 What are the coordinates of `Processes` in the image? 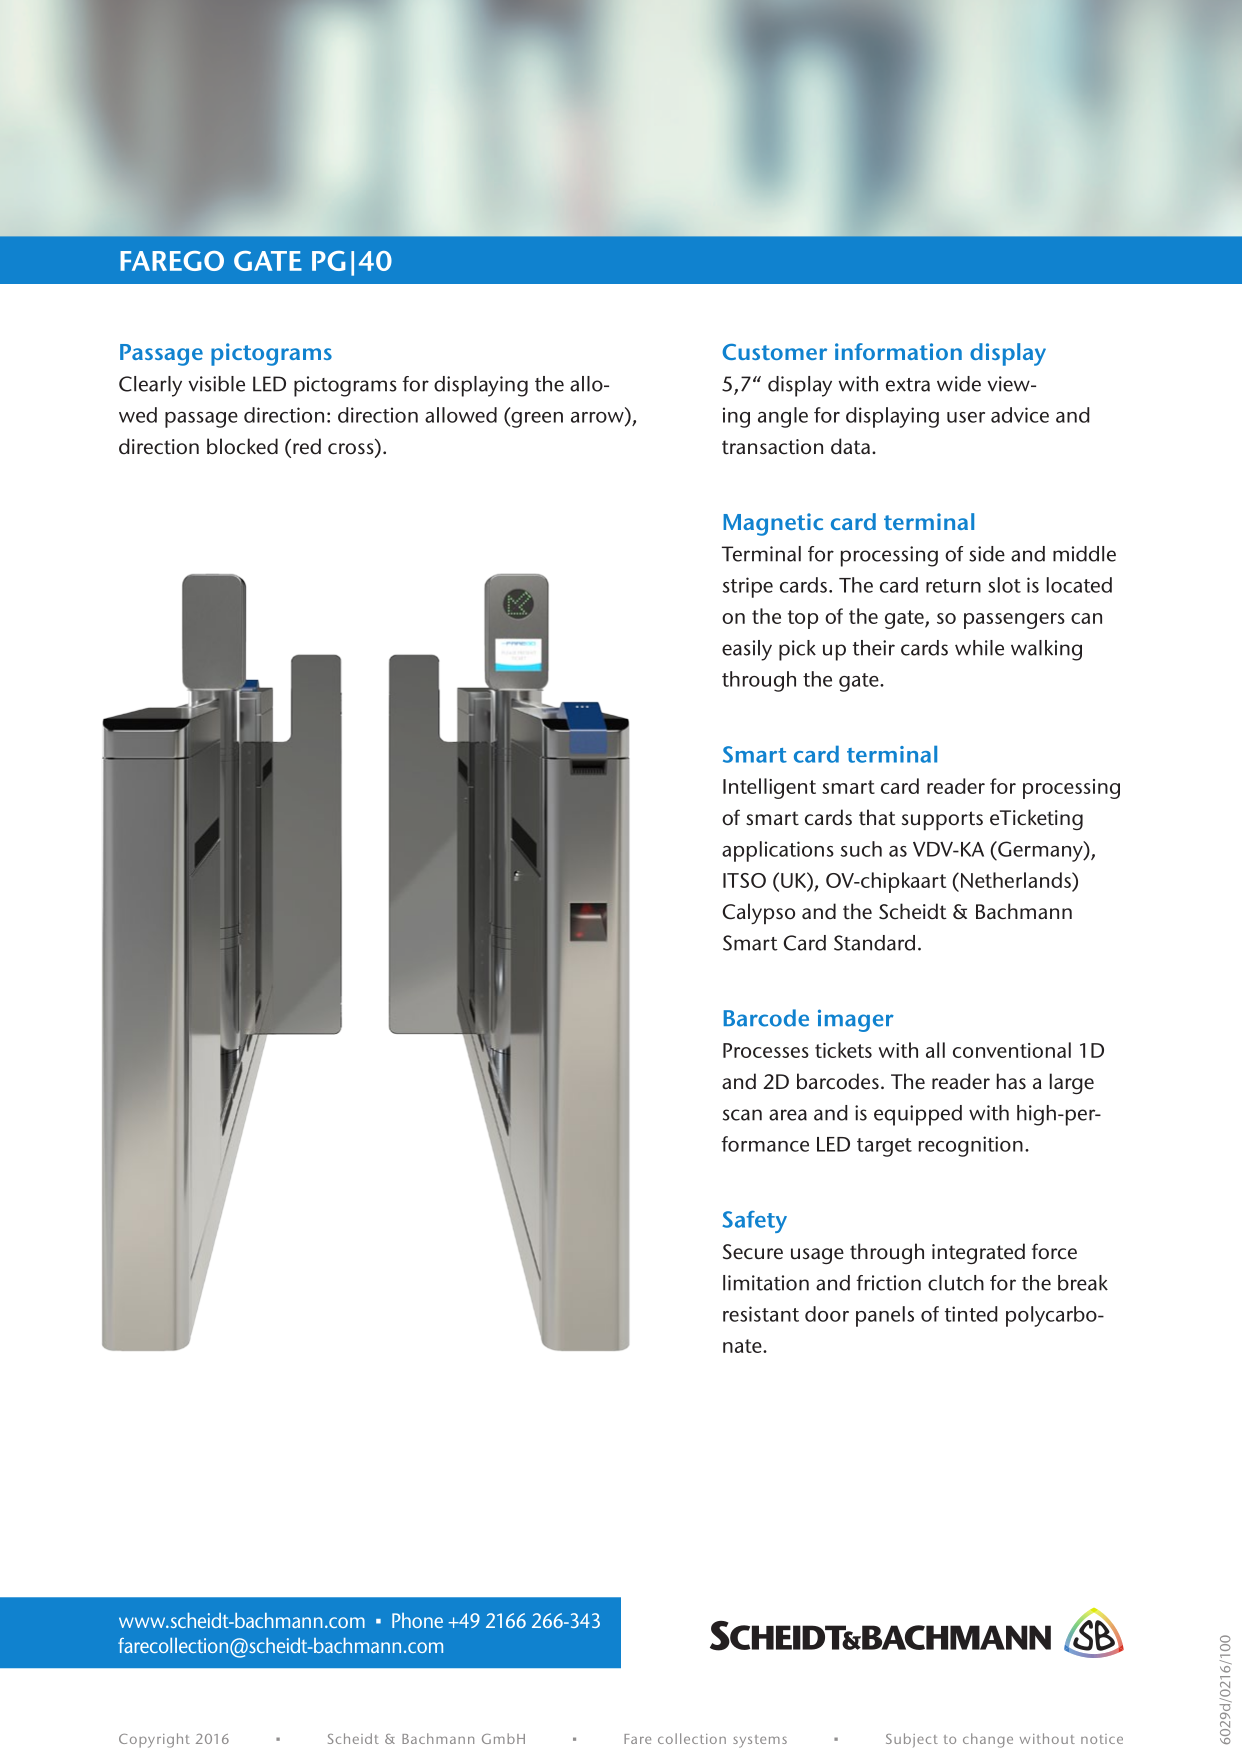 It's located at (766, 1050).
